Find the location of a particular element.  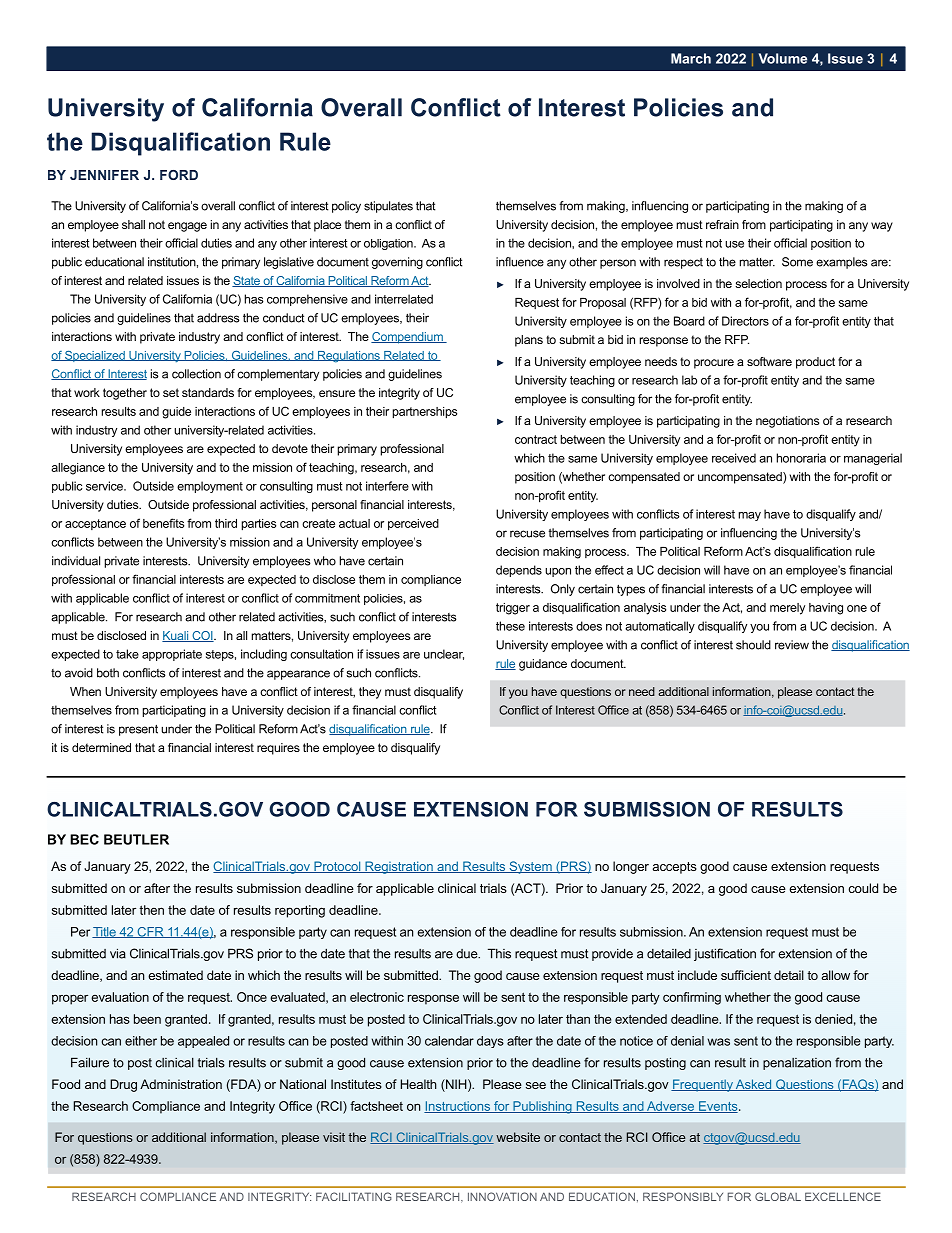

unclear is located at coordinates (444, 654).
